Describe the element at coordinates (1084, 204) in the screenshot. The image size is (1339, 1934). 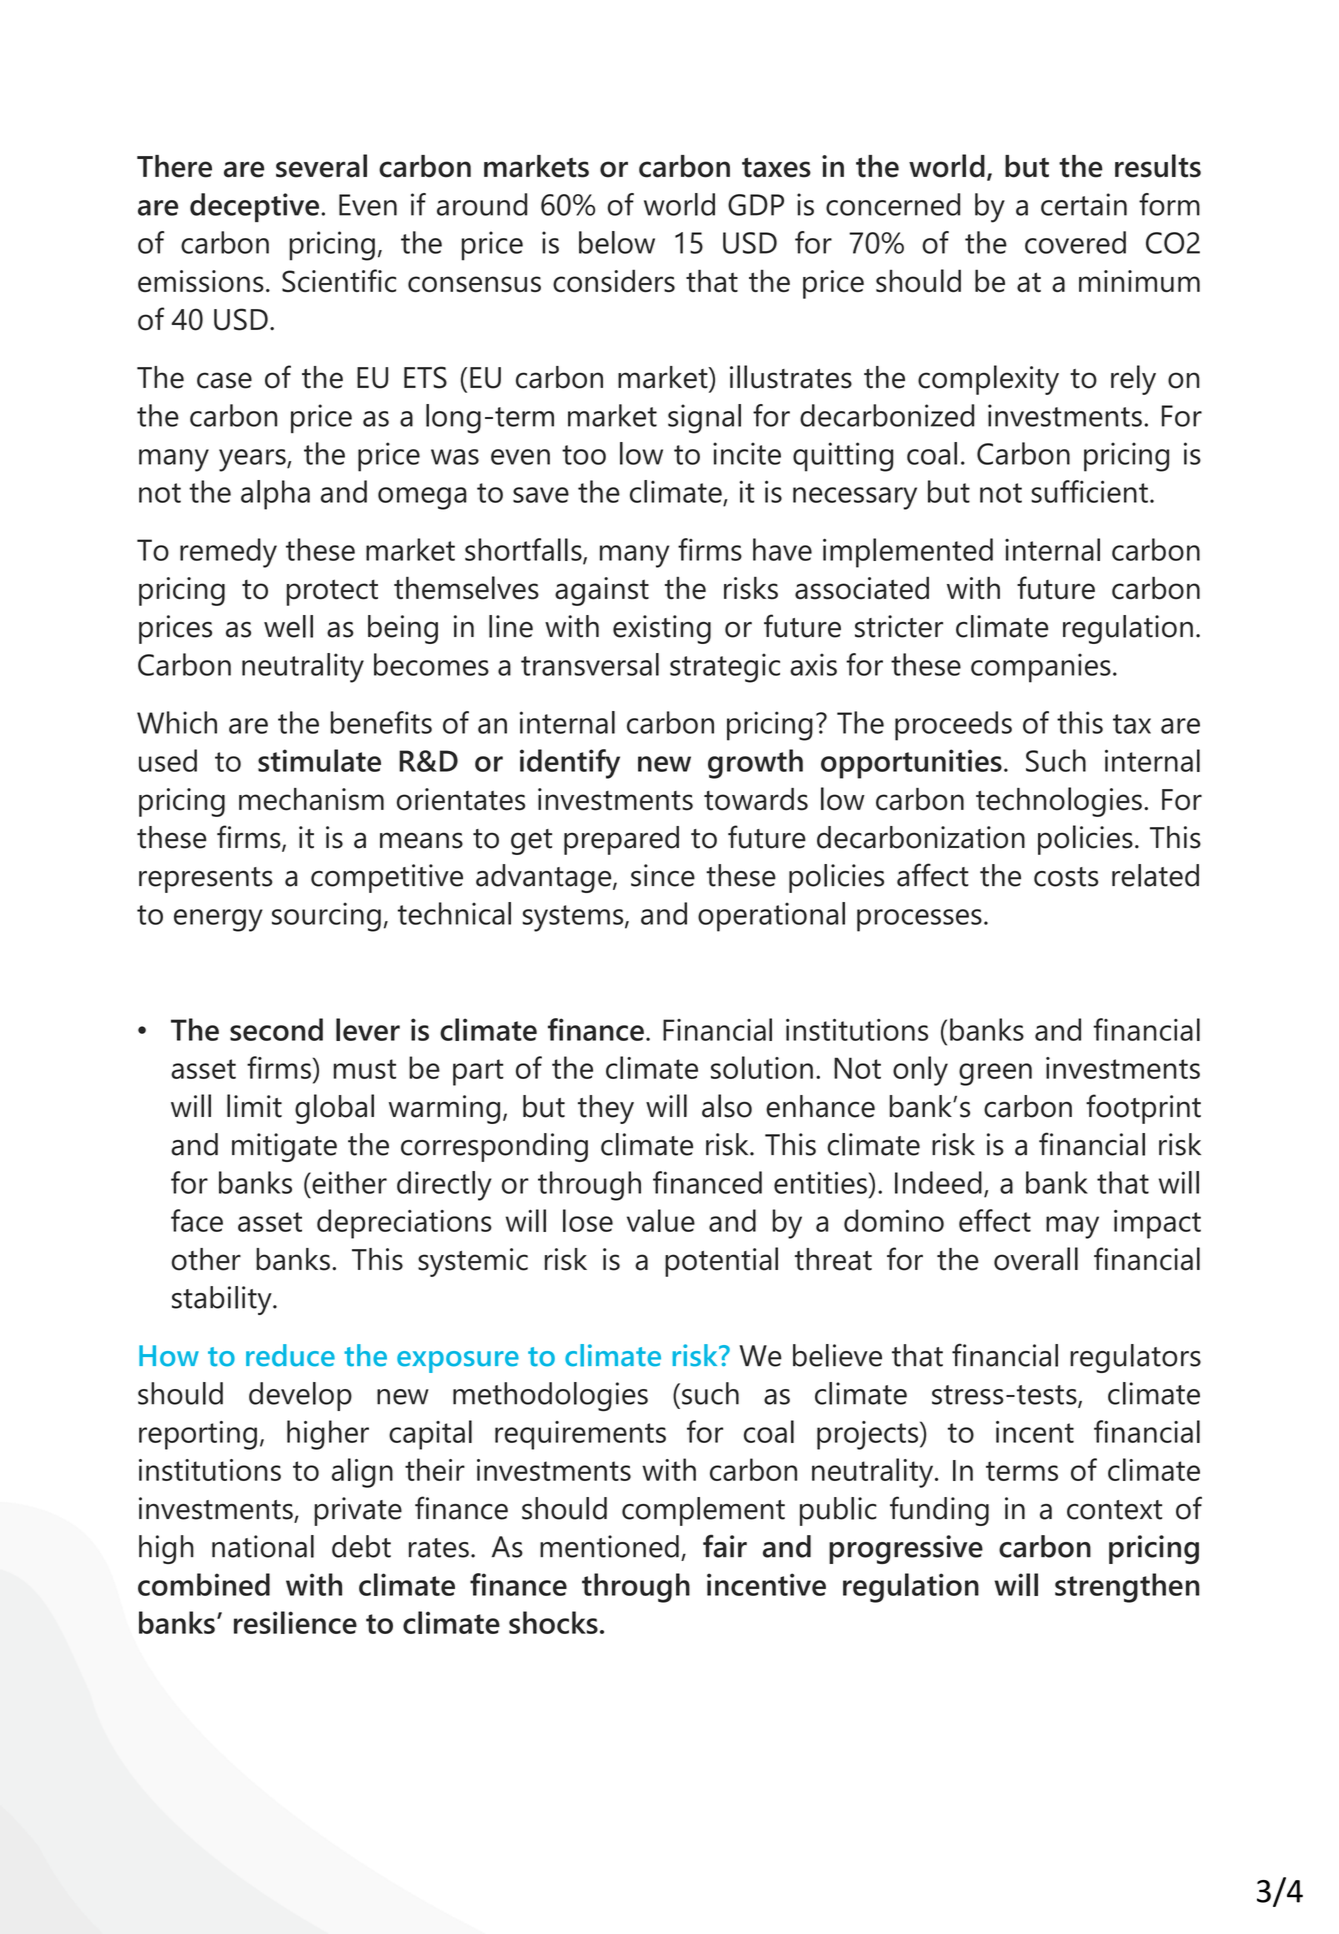
I see `certain` at that location.
